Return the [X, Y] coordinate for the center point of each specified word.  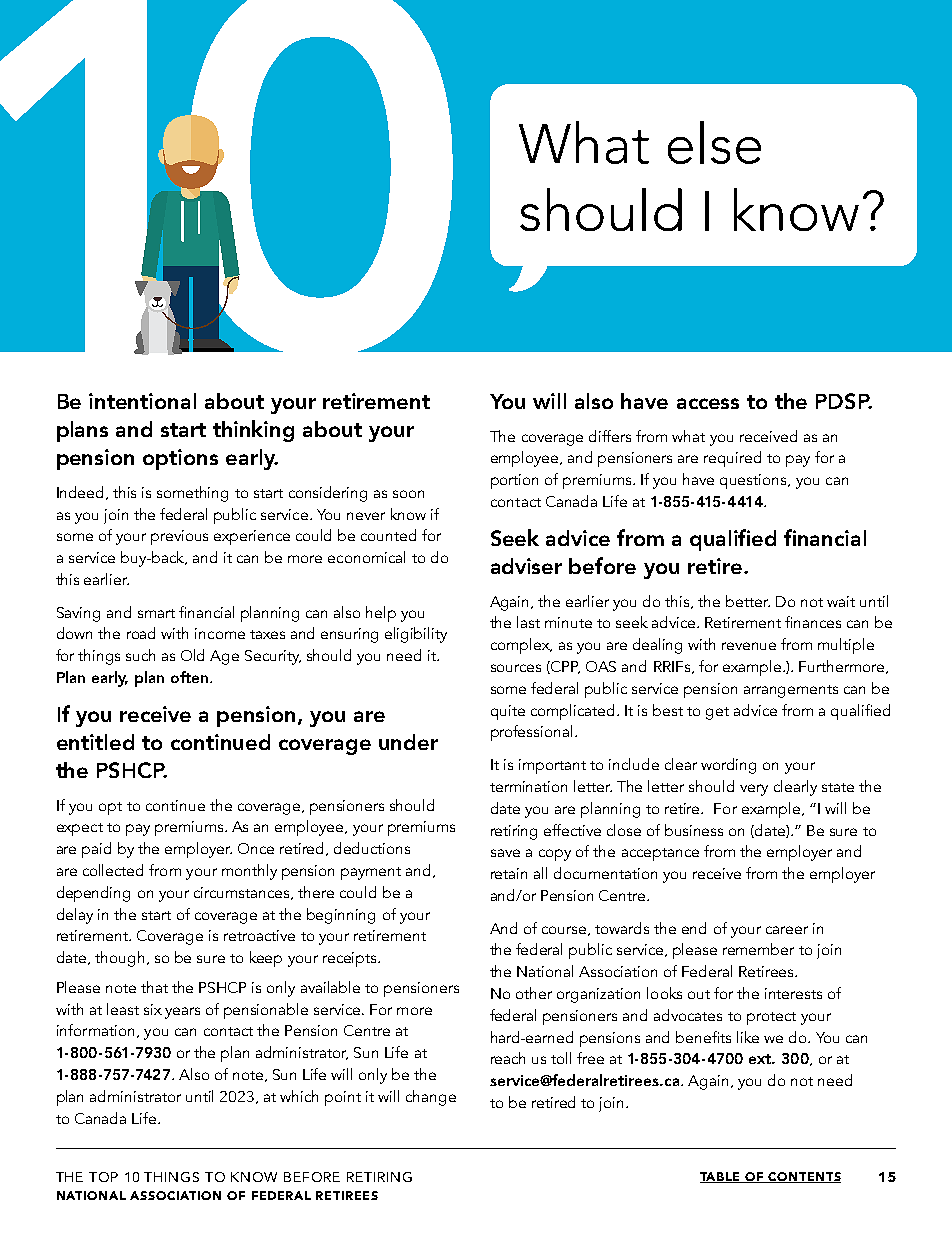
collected [113, 870]
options [180, 459]
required [732, 459]
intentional [142, 401]
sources [516, 668]
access [708, 403]
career [787, 930]
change [431, 1098]
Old [192, 655]
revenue [749, 646]
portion [514, 481]
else [714, 142]
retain [509, 873]
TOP [103, 1177]
